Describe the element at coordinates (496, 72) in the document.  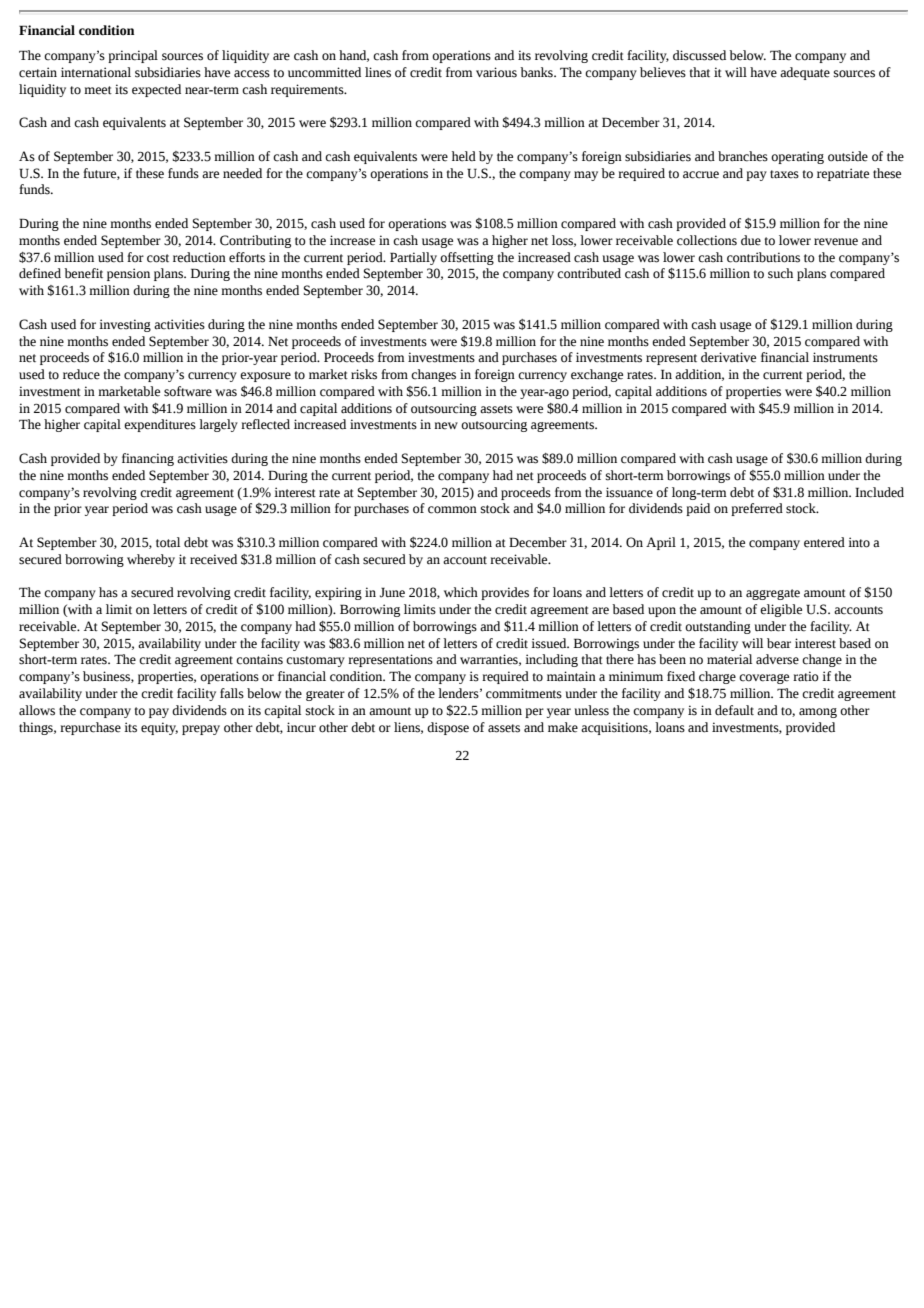
I see `various` at that location.
